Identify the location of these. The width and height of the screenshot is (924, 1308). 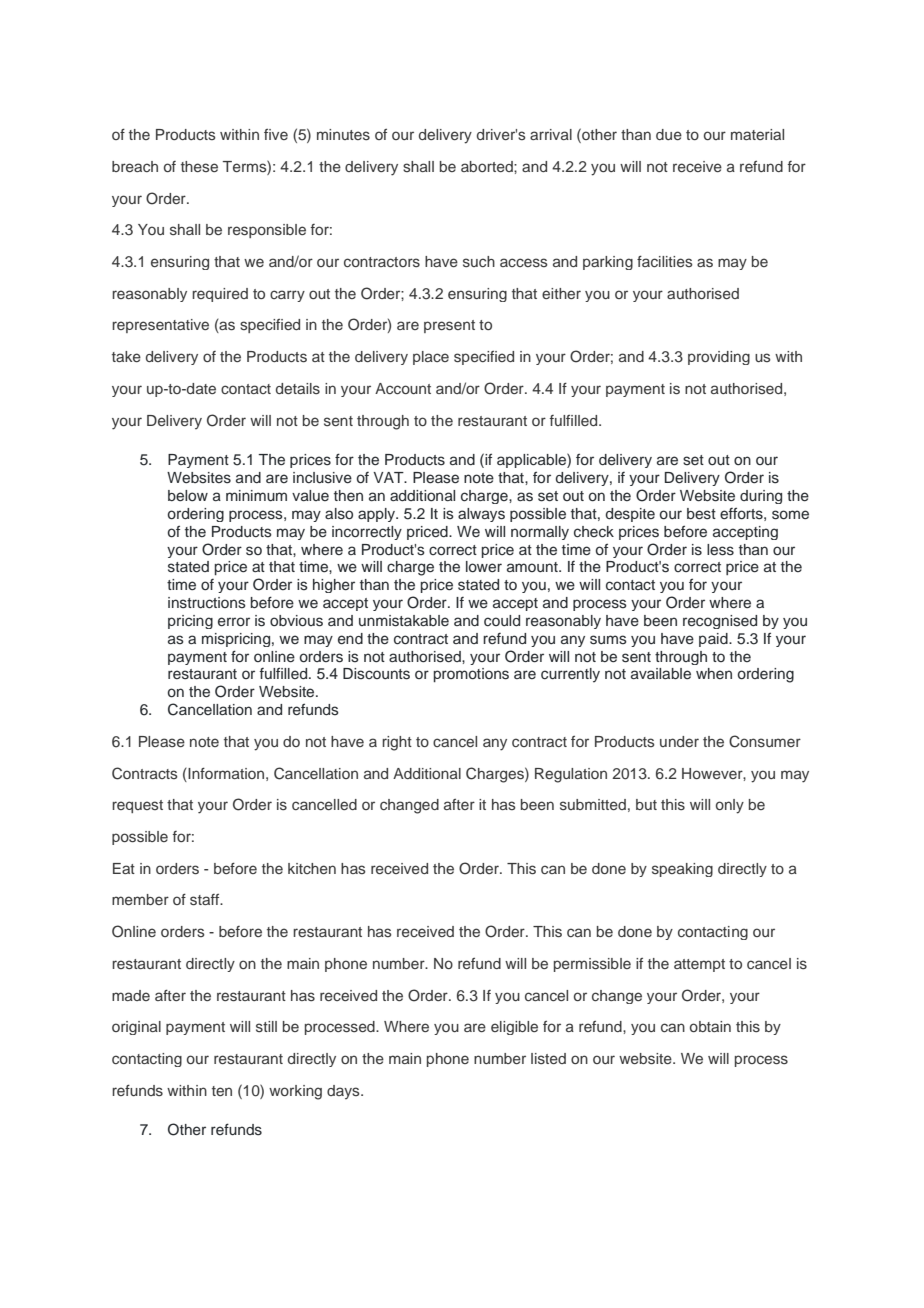
(199, 166).
